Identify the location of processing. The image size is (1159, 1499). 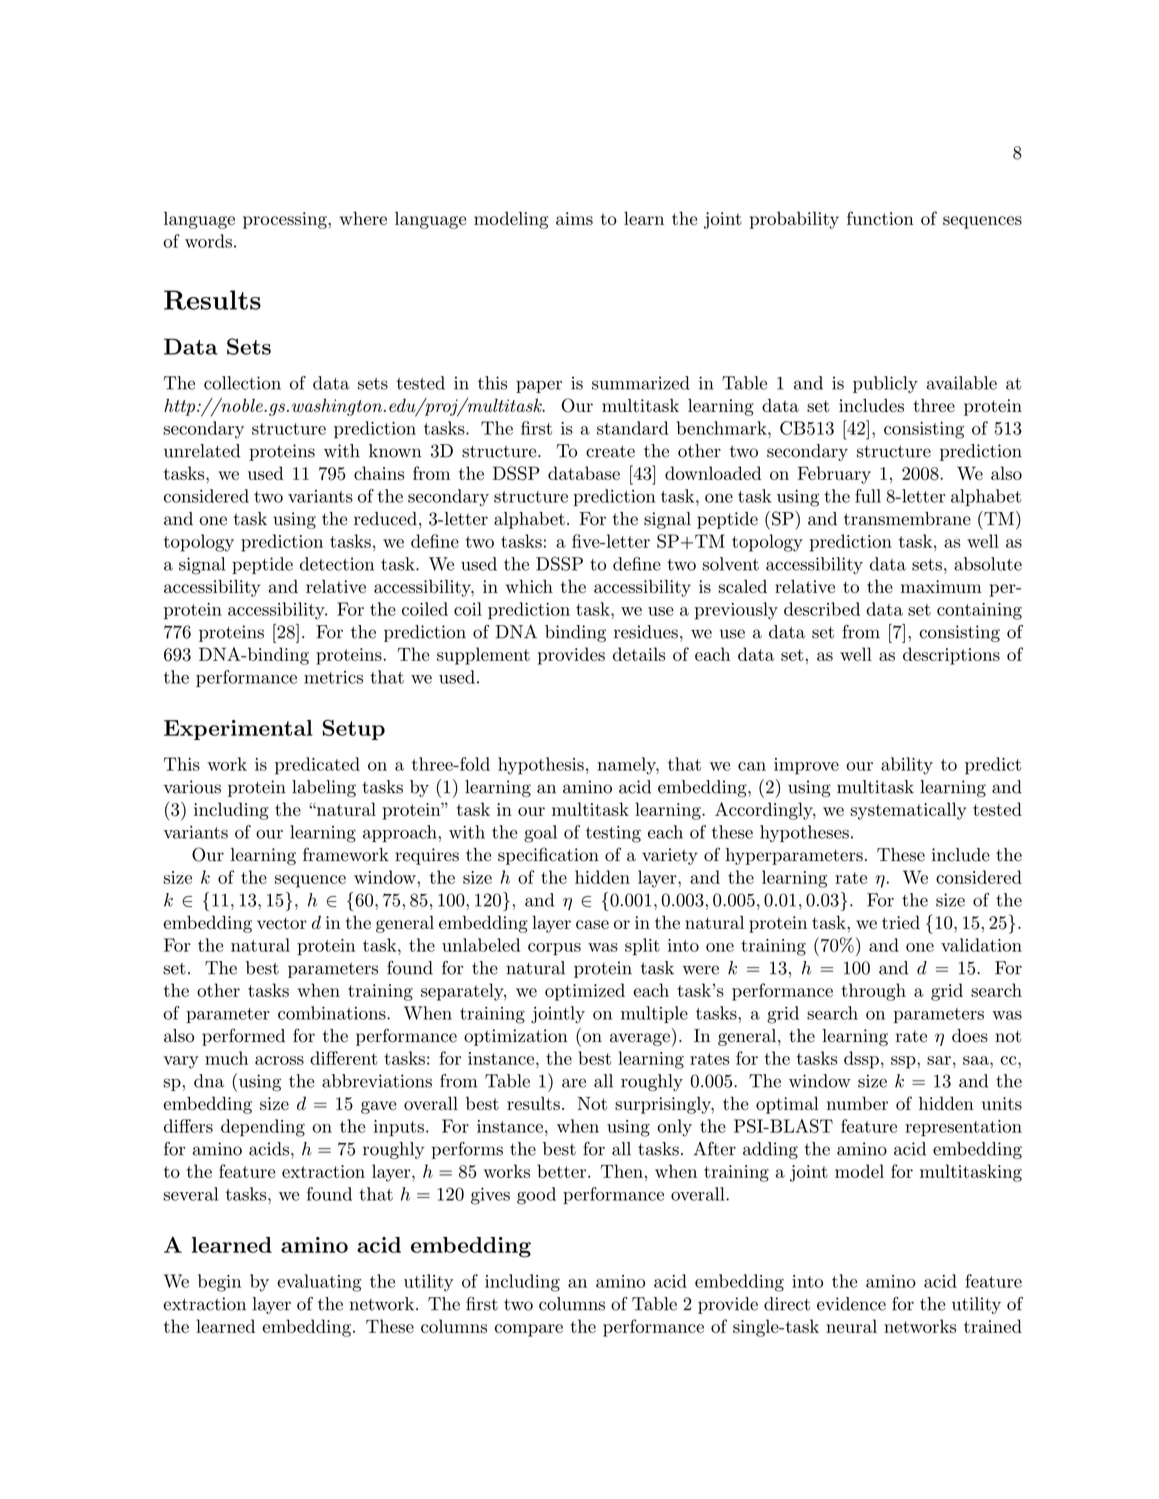
(286, 220).
